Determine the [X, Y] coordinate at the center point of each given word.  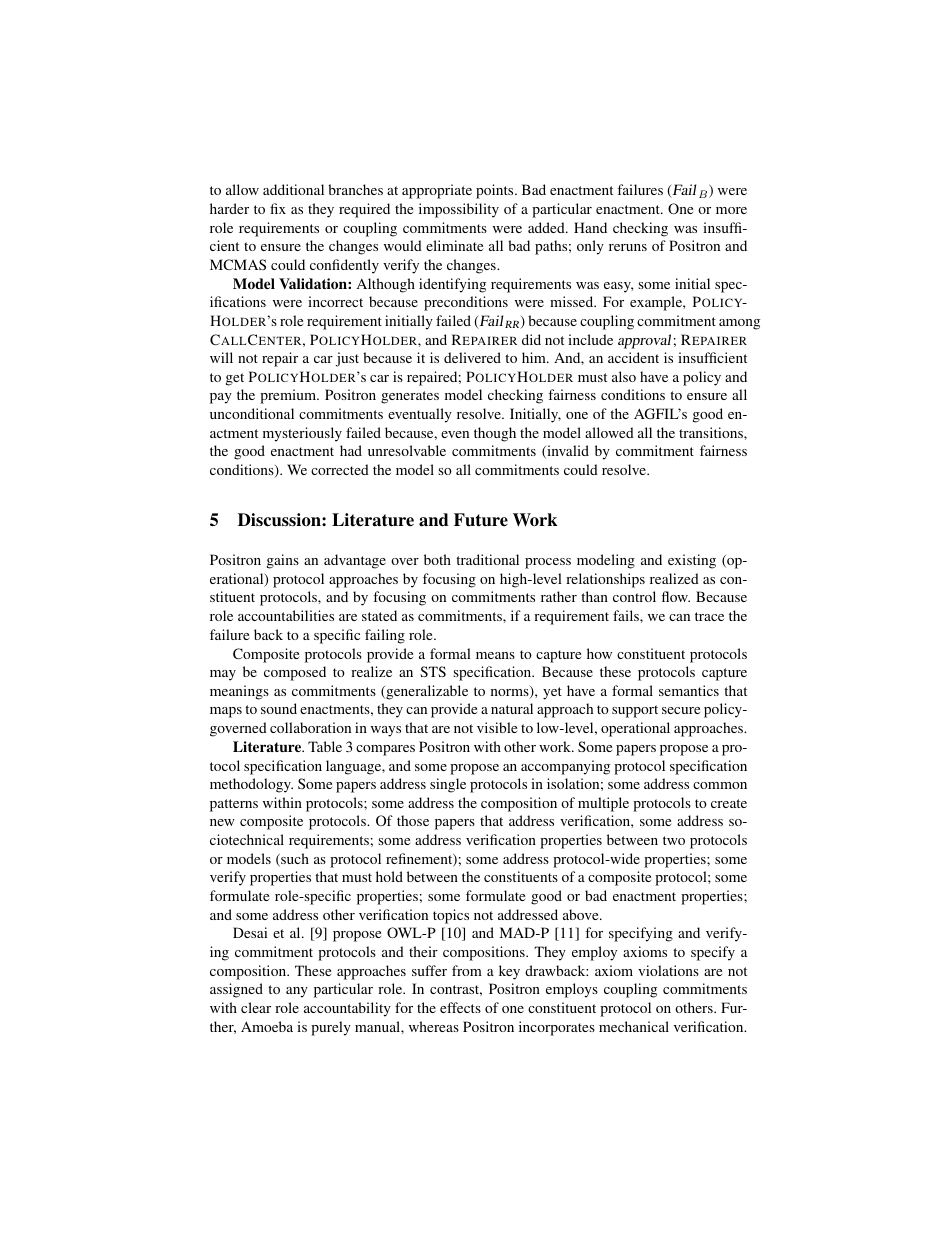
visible [497, 727]
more [731, 210]
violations [668, 970]
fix [278, 208]
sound [279, 708]
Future [481, 520]
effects [460, 1007]
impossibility [459, 210]
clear [256, 1007]
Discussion [280, 520]
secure [681, 710]
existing [692, 561]
